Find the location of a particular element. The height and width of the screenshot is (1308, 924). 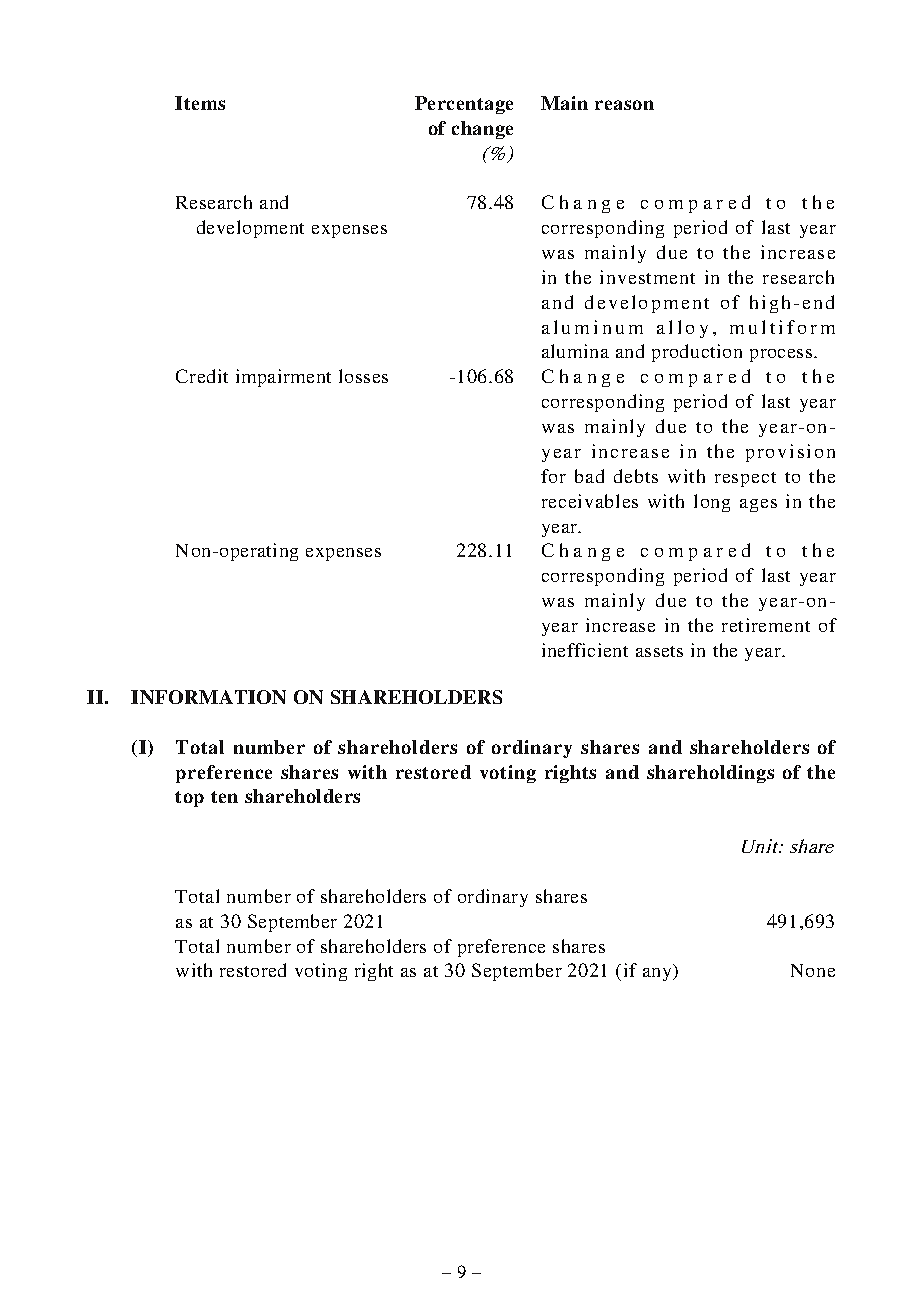

Items is located at coordinates (200, 103).
